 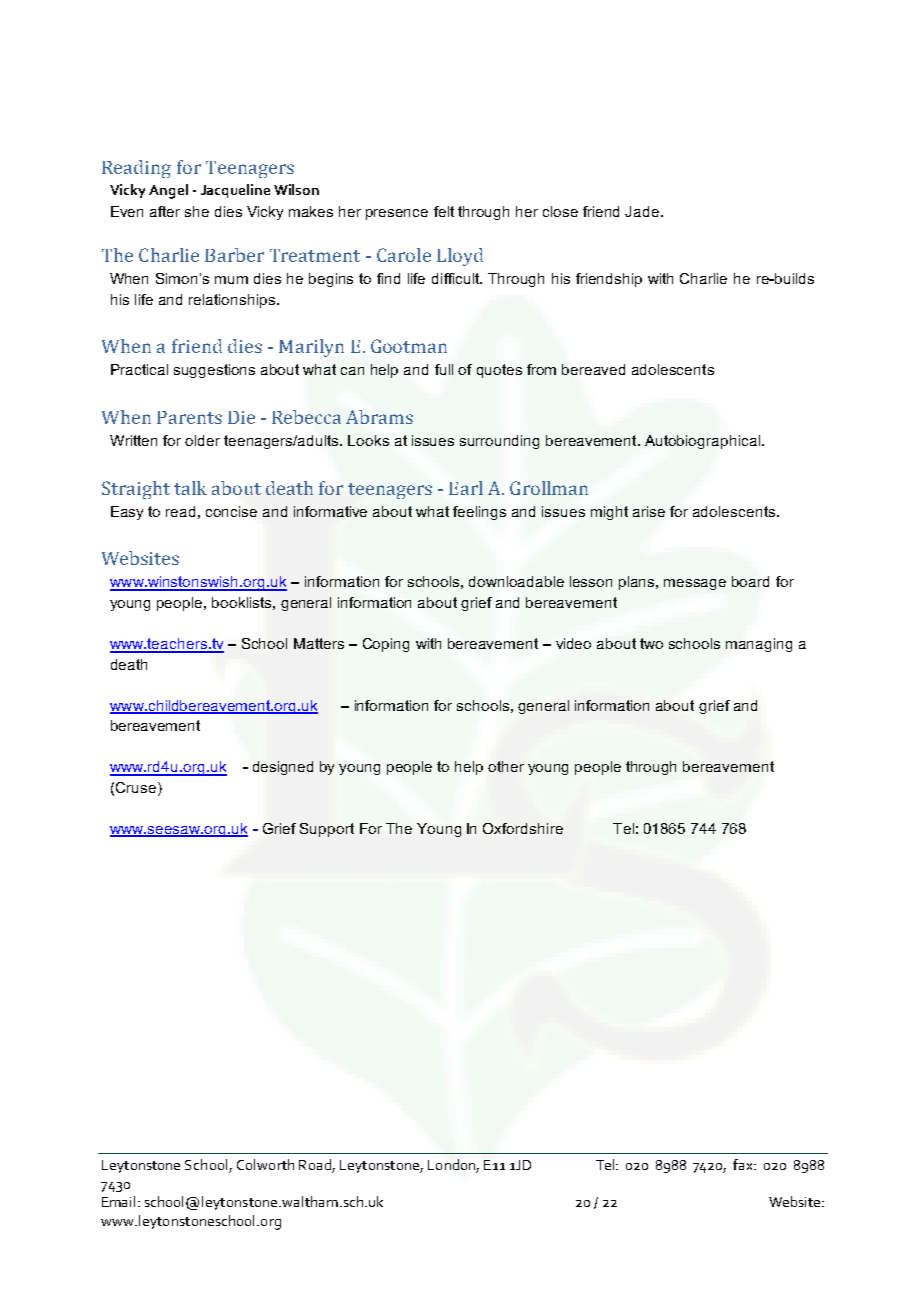 I want to click on Jade, so click(x=642, y=211).
